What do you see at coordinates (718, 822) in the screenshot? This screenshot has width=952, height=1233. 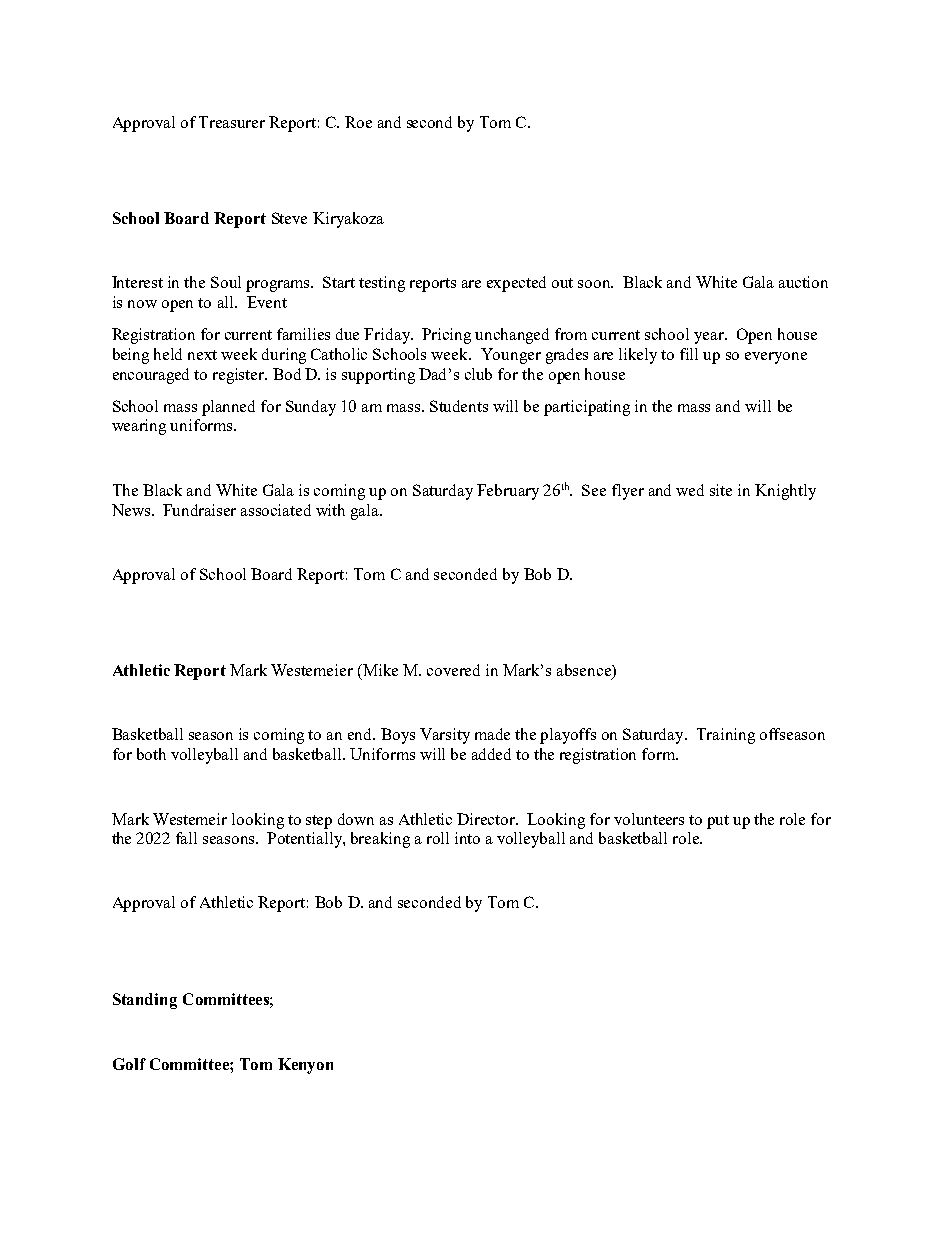 I see `put` at bounding box center [718, 822].
